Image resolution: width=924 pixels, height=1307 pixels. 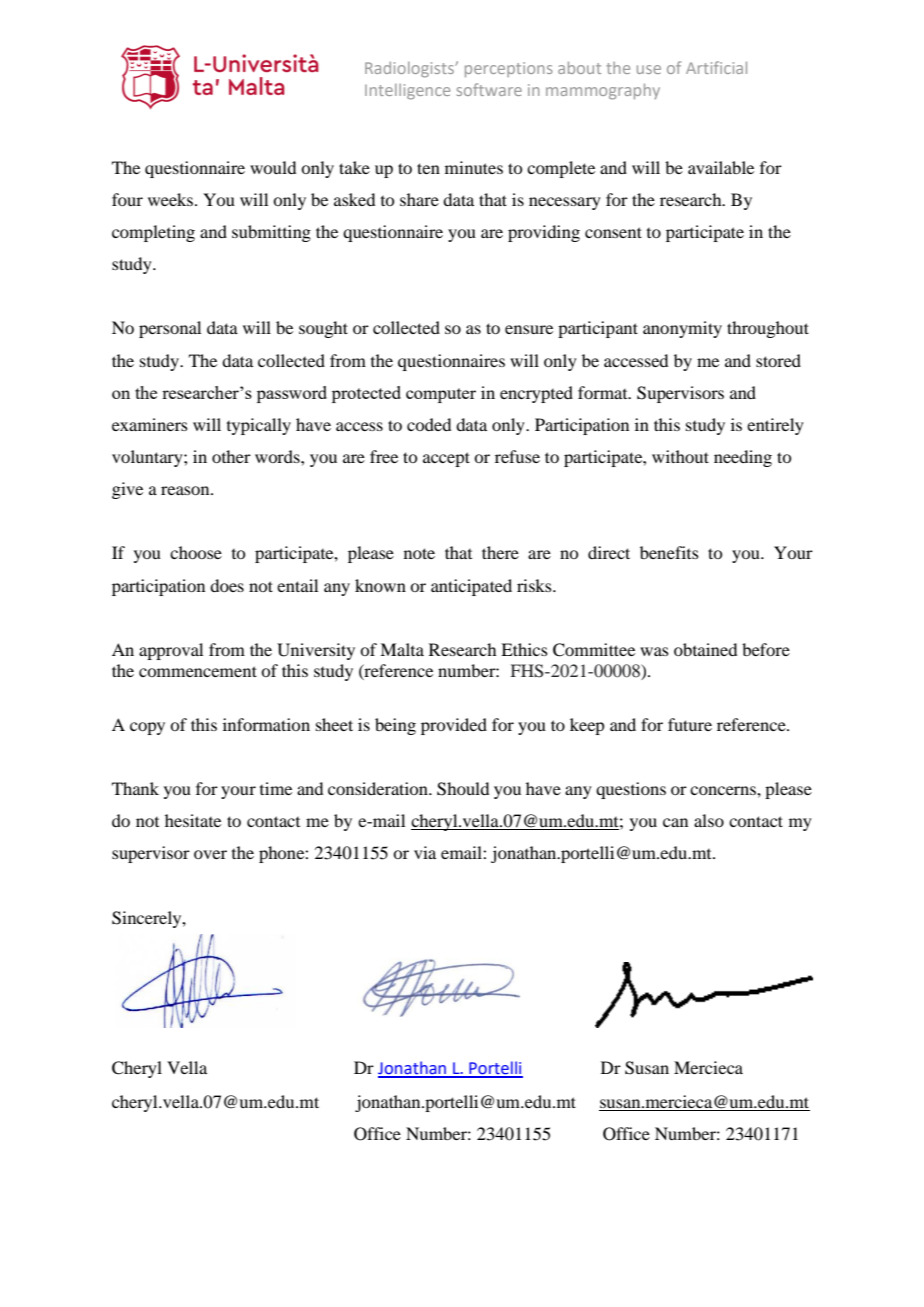 I want to click on completing, so click(x=153, y=233).
